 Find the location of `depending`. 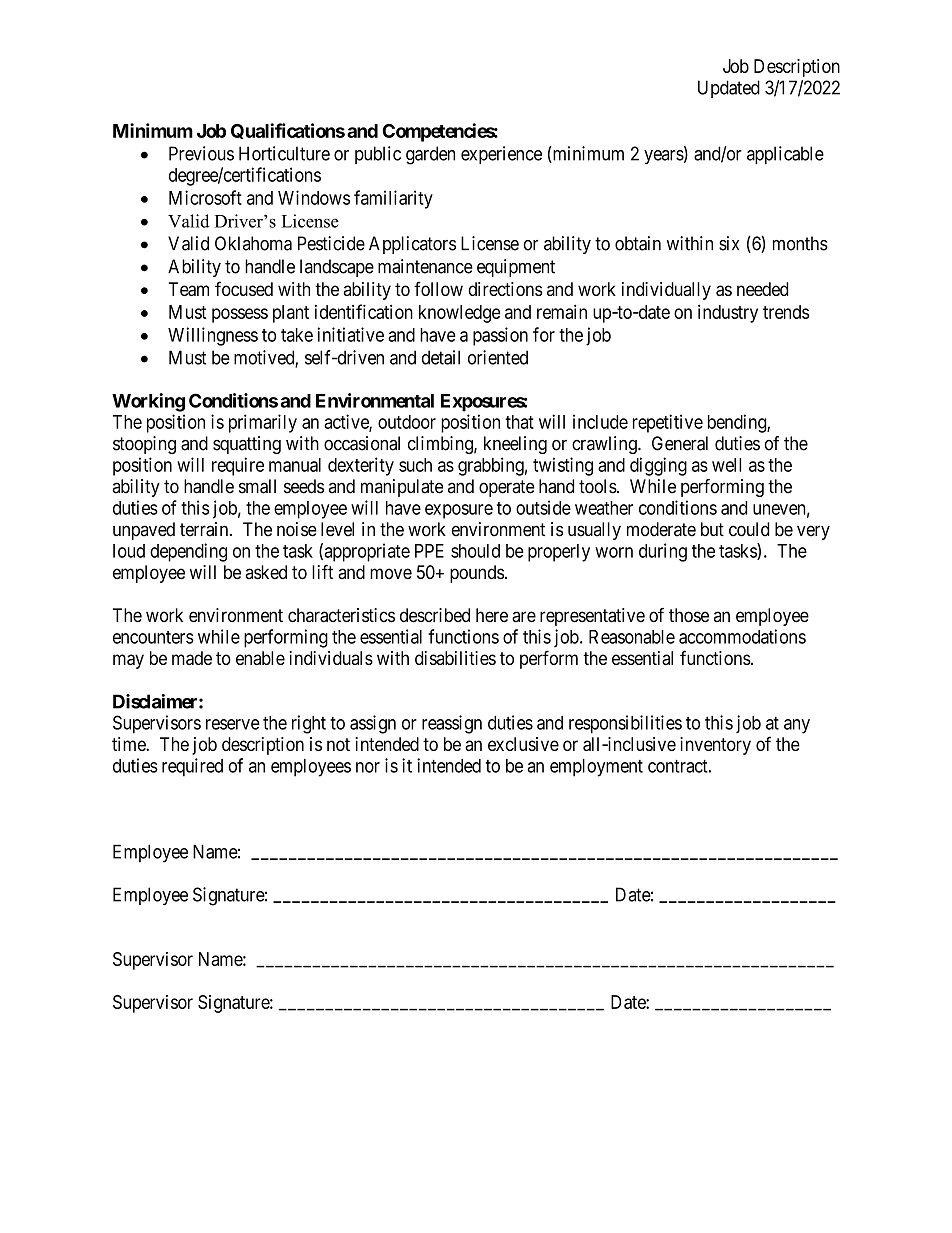

depending is located at coordinates (188, 552).
